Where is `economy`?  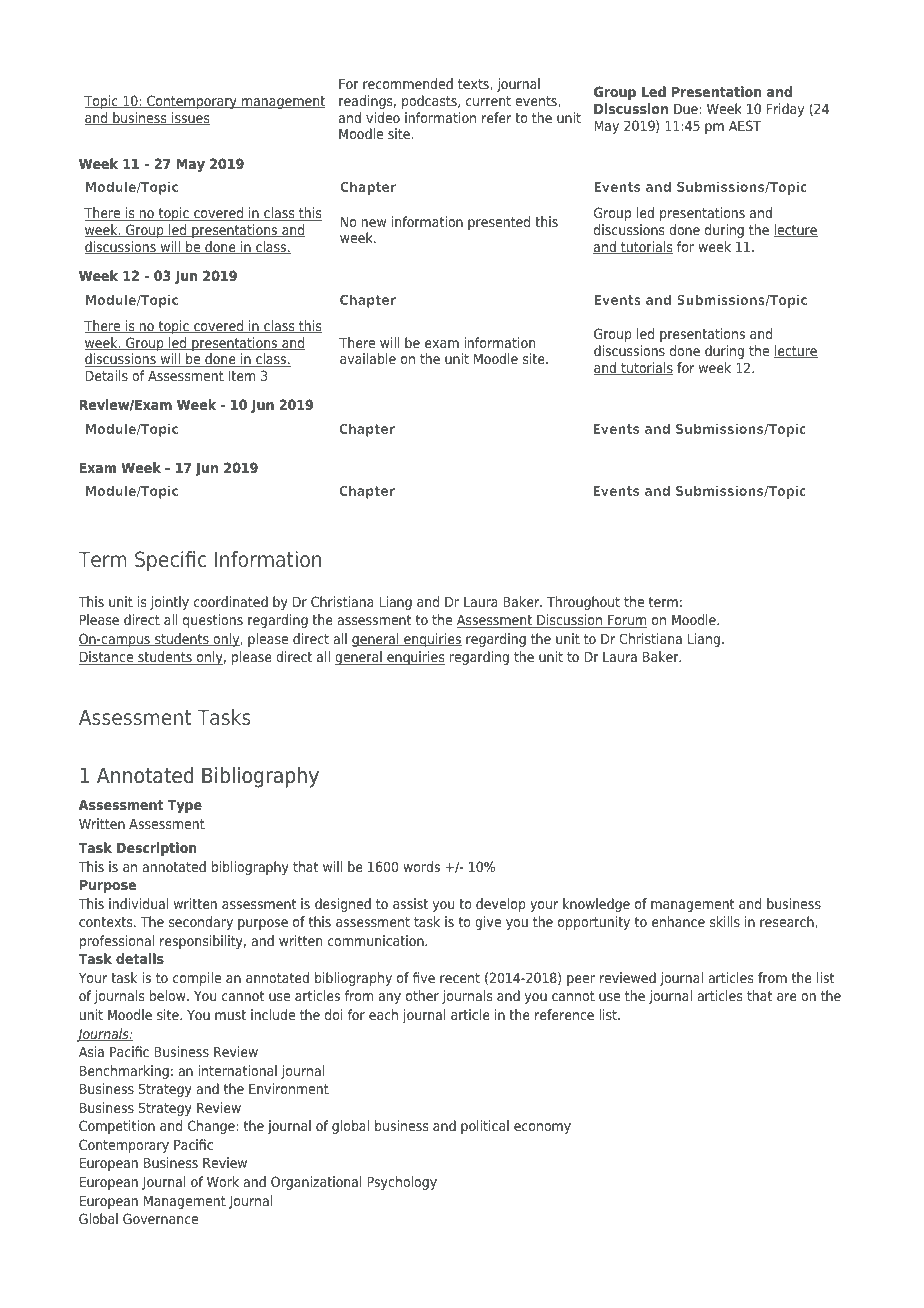
economy is located at coordinates (542, 1128).
